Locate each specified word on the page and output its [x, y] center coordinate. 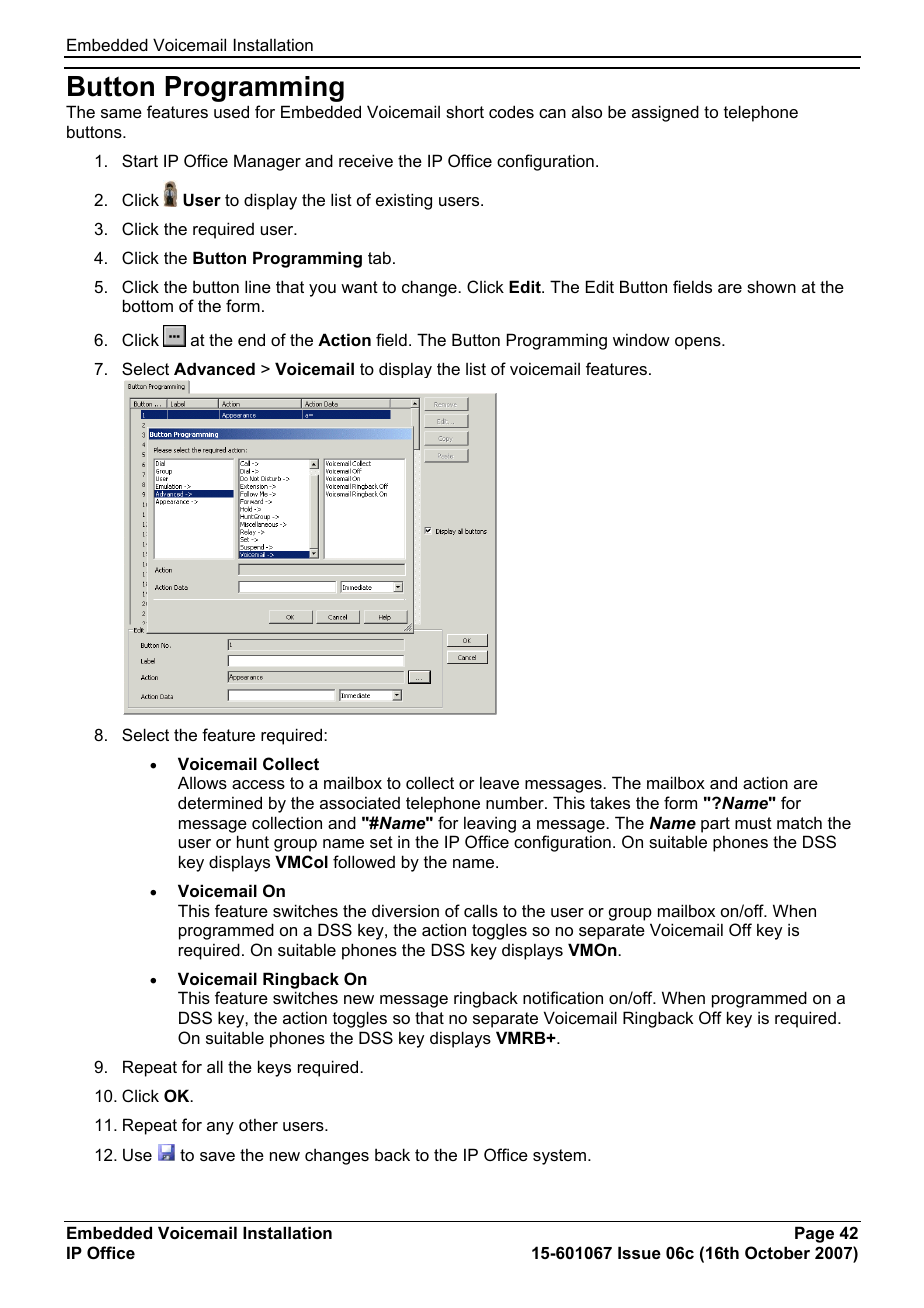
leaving [490, 824]
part [715, 825]
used [231, 111]
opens [699, 343]
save [217, 1156]
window [641, 339]
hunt [253, 841]
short [465, 111]
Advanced [214, 368]
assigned [665, 113]
